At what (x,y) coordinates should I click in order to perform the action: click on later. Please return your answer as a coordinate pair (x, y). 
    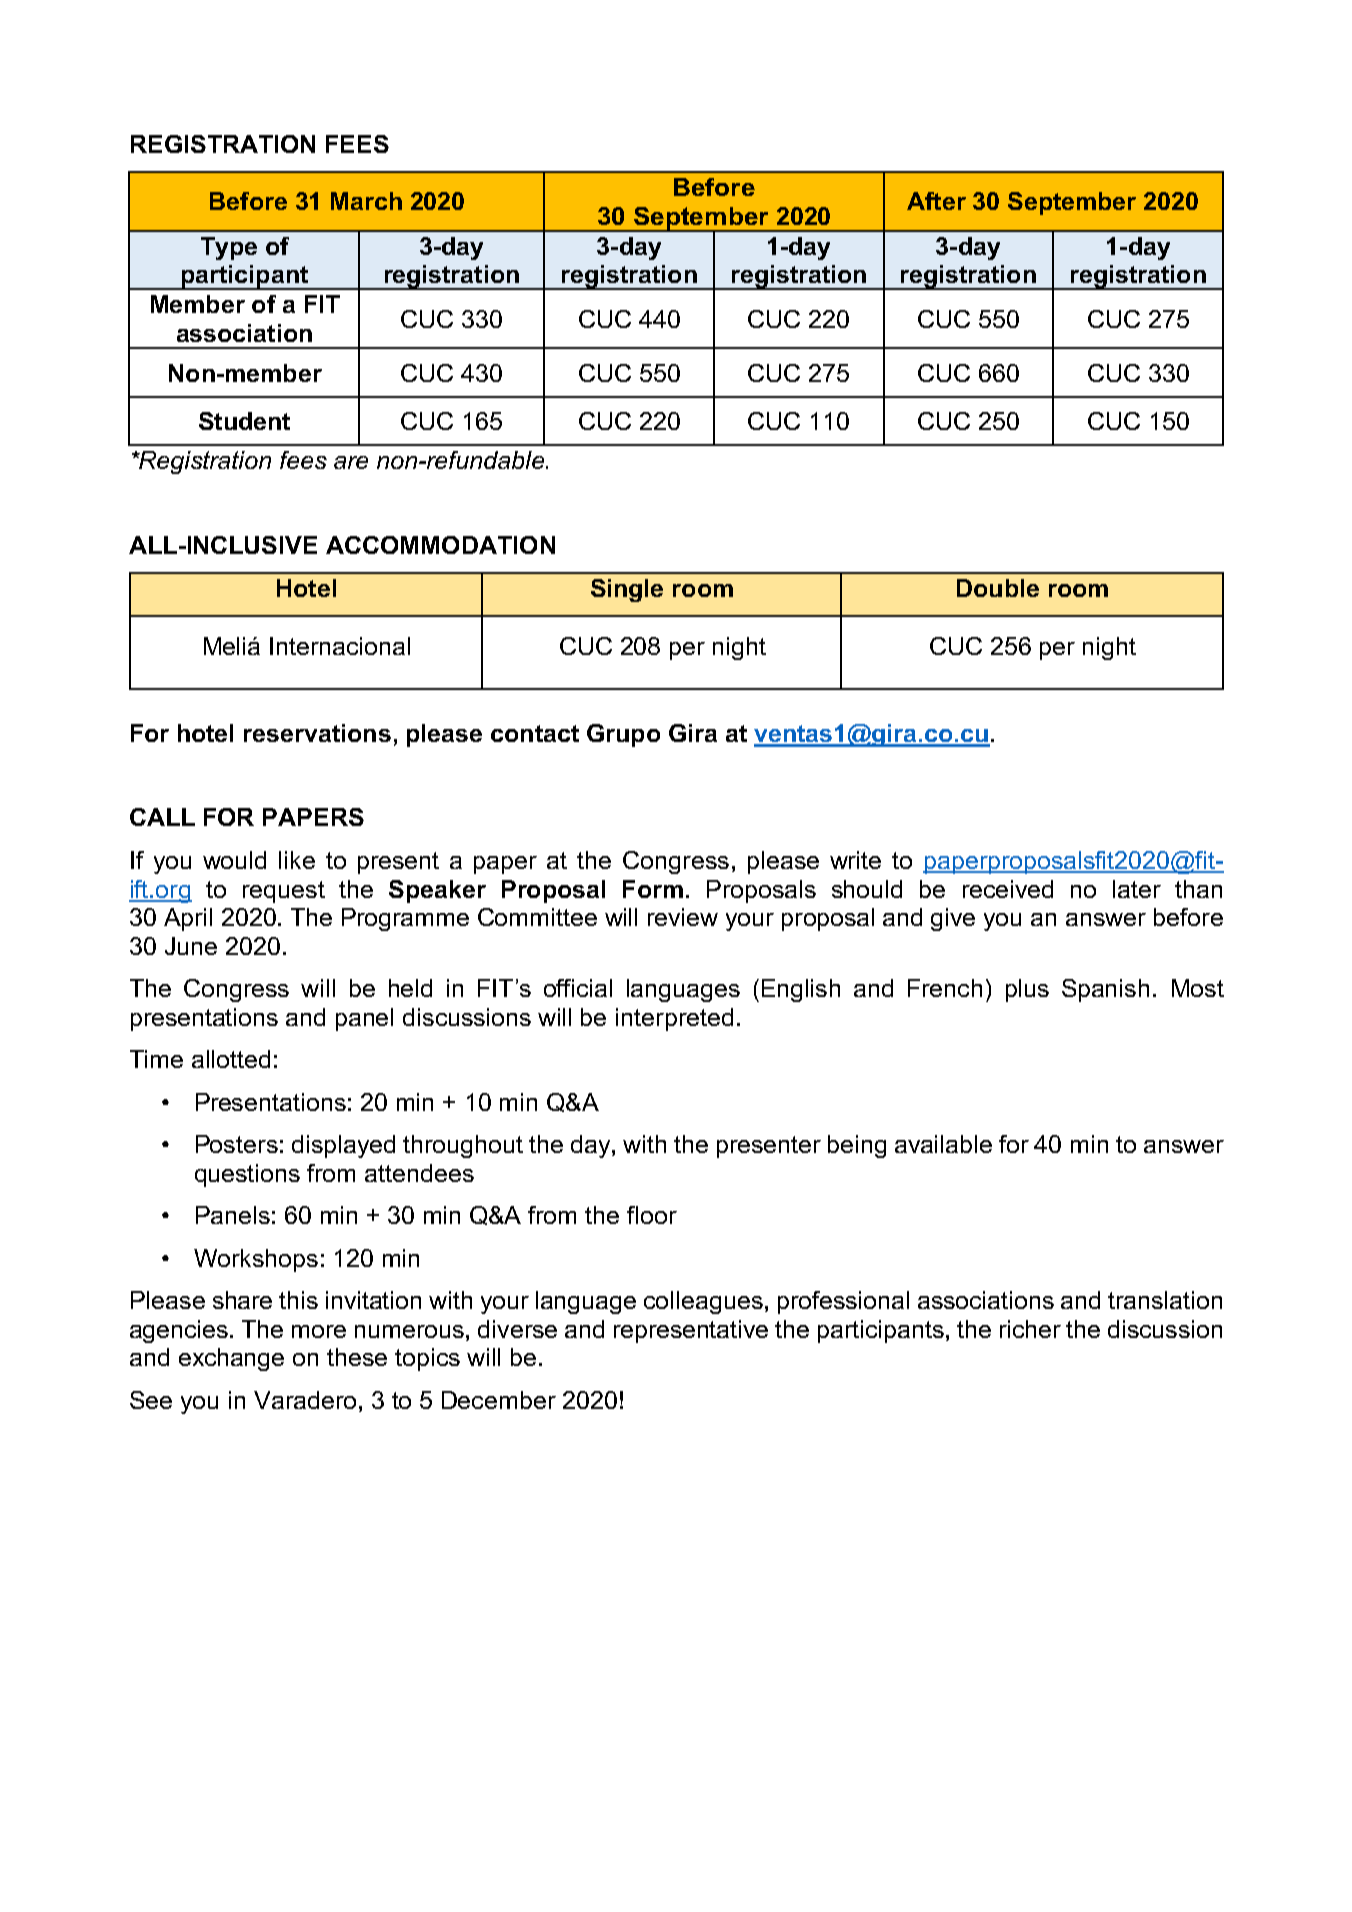
    Looking at the image, I should click on (1137, 889).
